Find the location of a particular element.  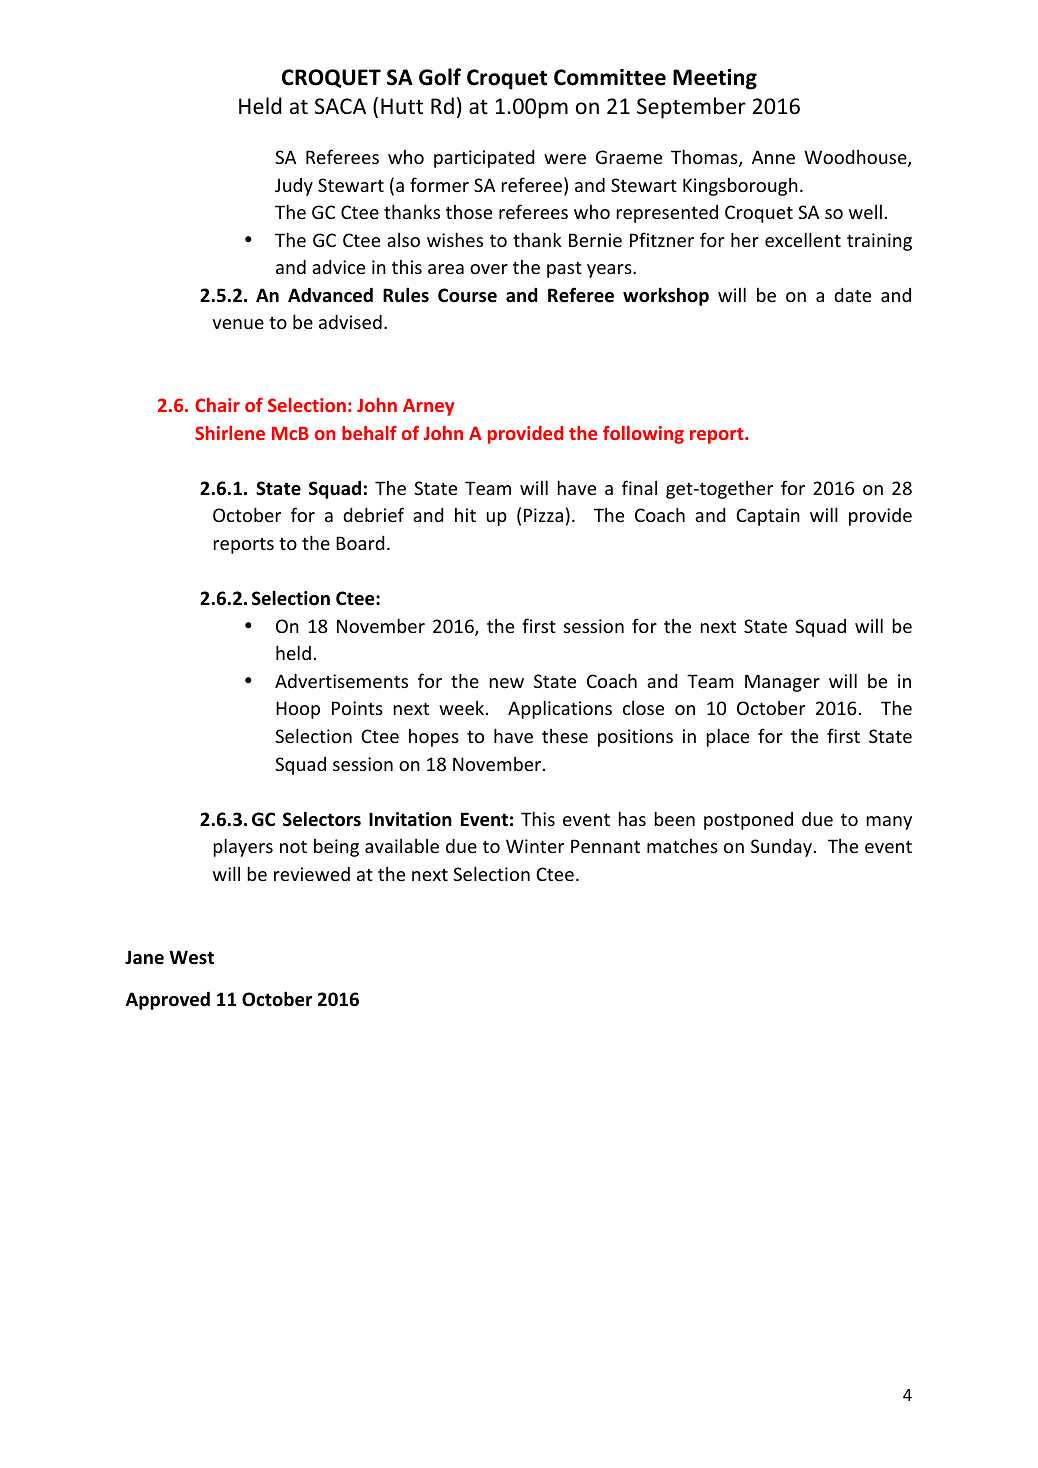

West is located at coordinates (191, 957).
